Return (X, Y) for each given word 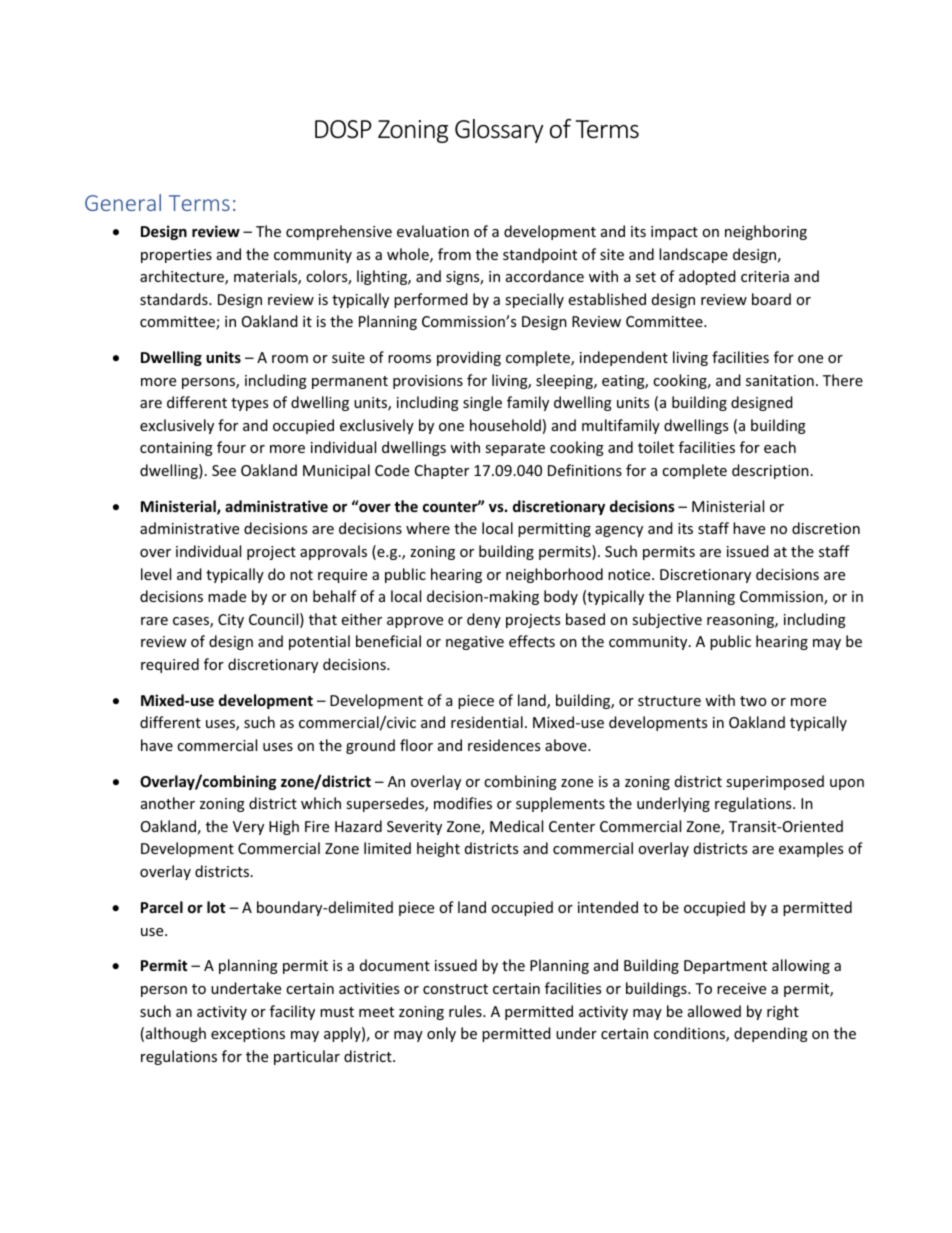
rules (466, 1011)
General (123, 202)
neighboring (766, 232)
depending (771, 1034)
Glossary (499, 131)
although (176, 1034)
